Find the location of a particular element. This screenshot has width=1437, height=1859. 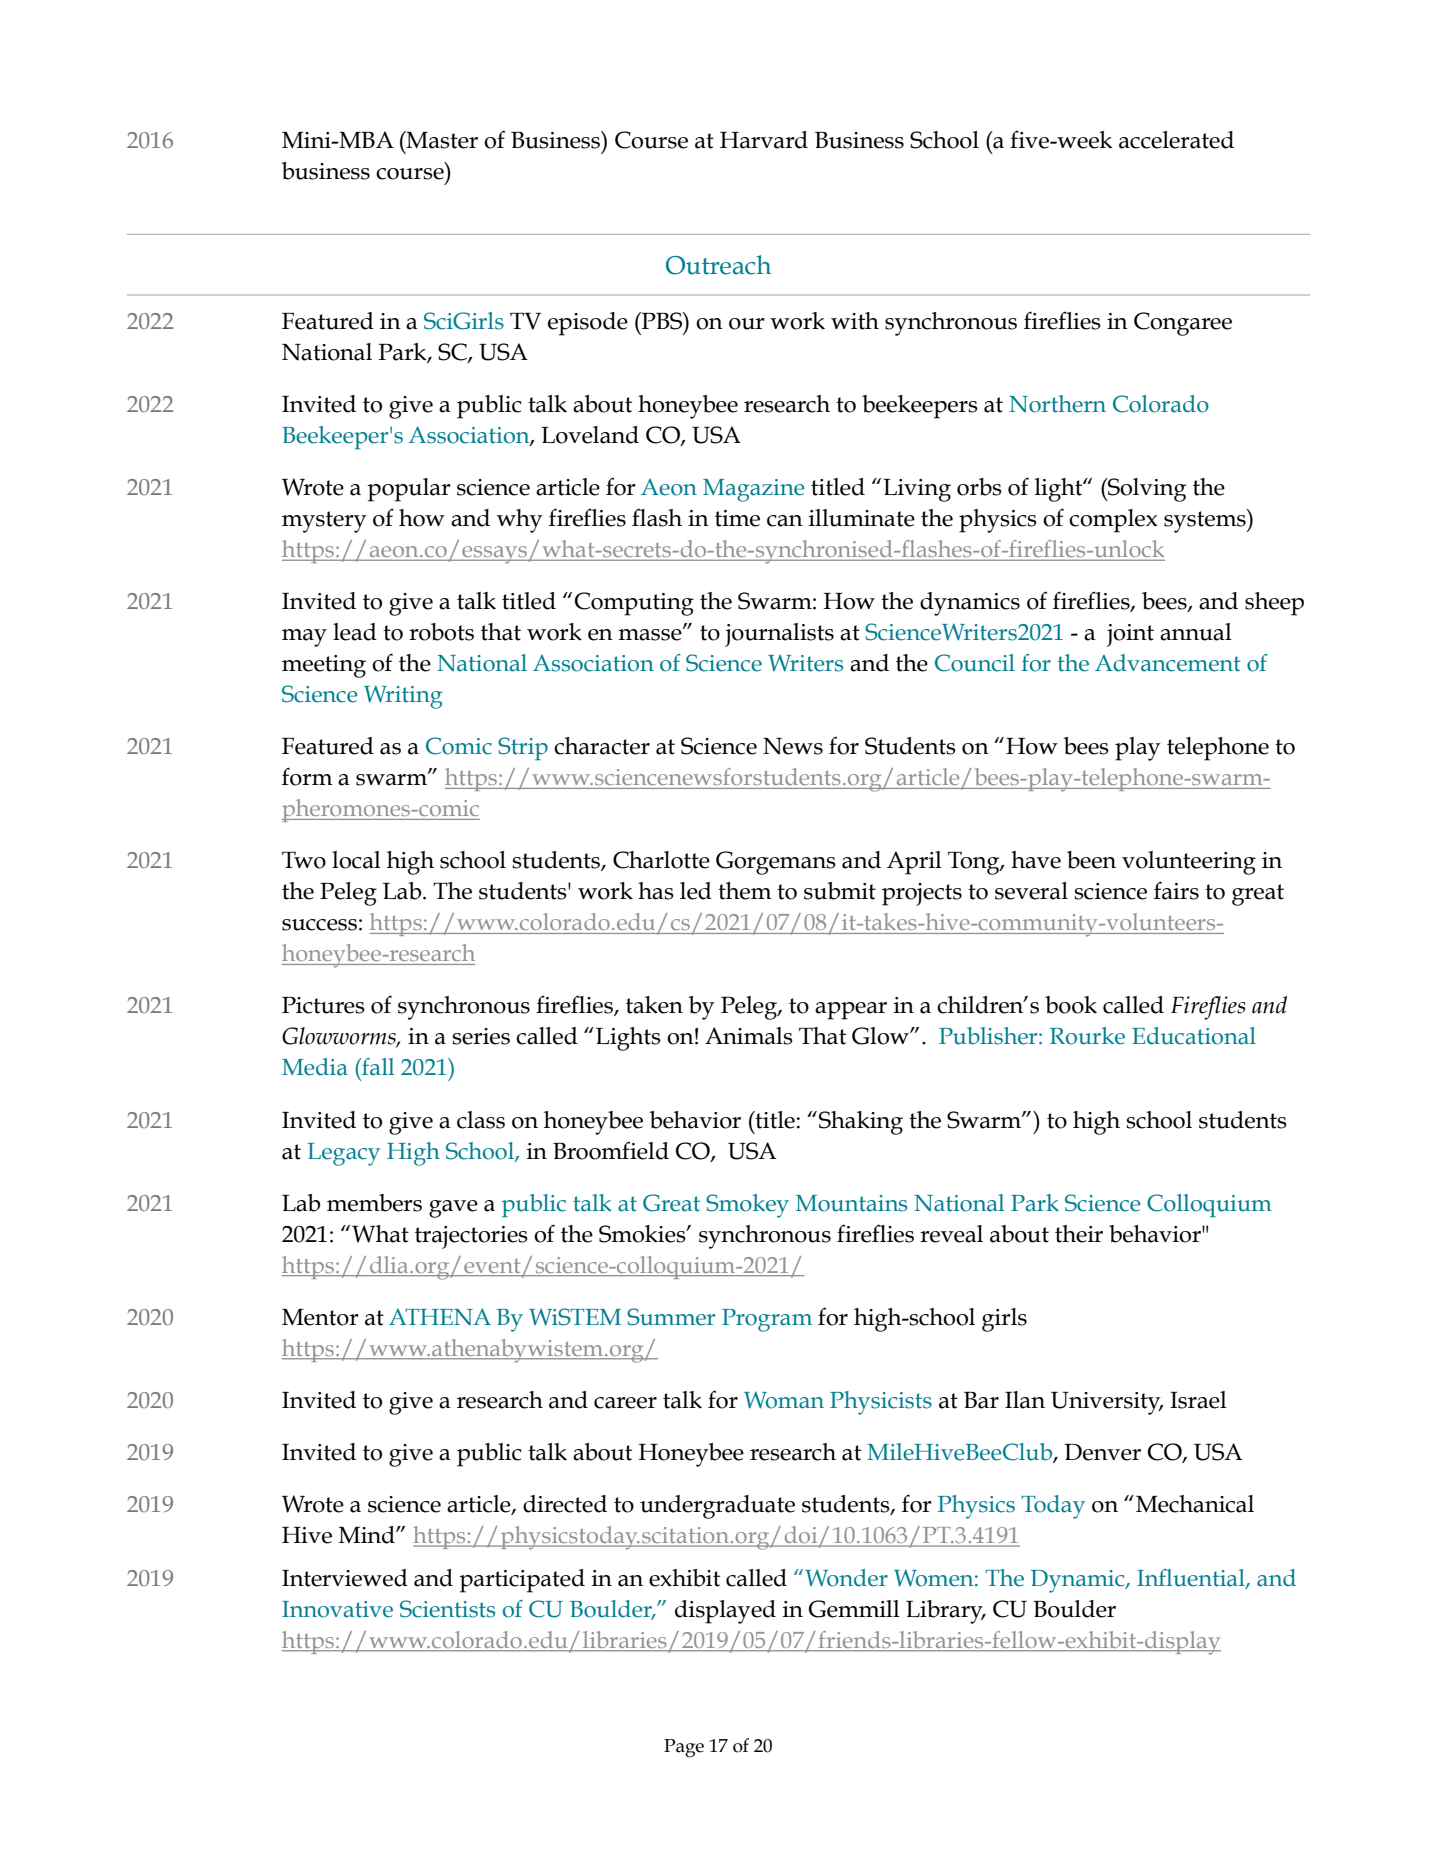

local is located at coordinates (356, 860).
